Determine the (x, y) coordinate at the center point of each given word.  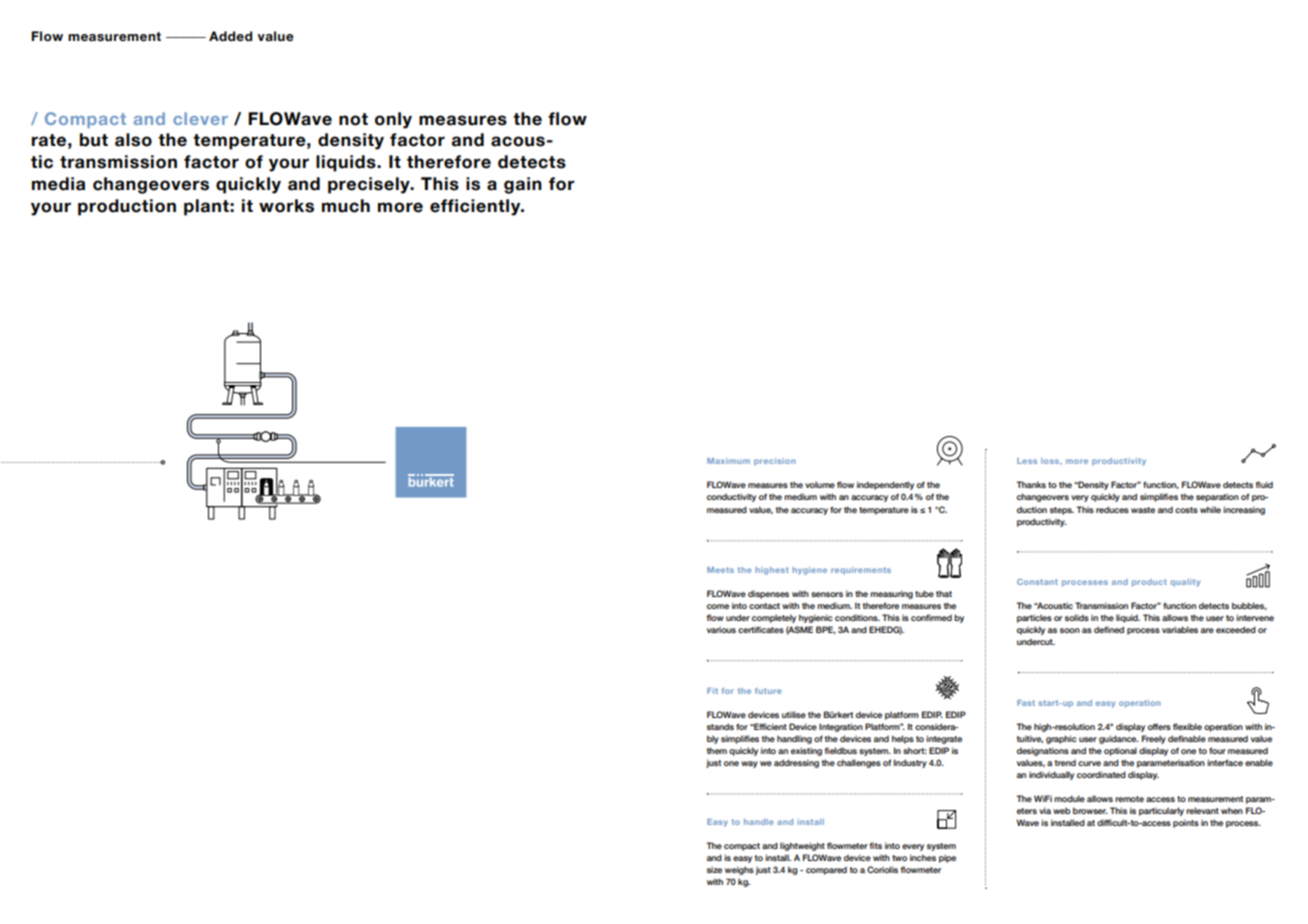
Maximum (728, 461)
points (1186, 823)
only (393, 120)
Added (230, 36)
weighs (739, 870)
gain (523, 185)
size (714, 869)
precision (775, 462)
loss (1051, 461)
